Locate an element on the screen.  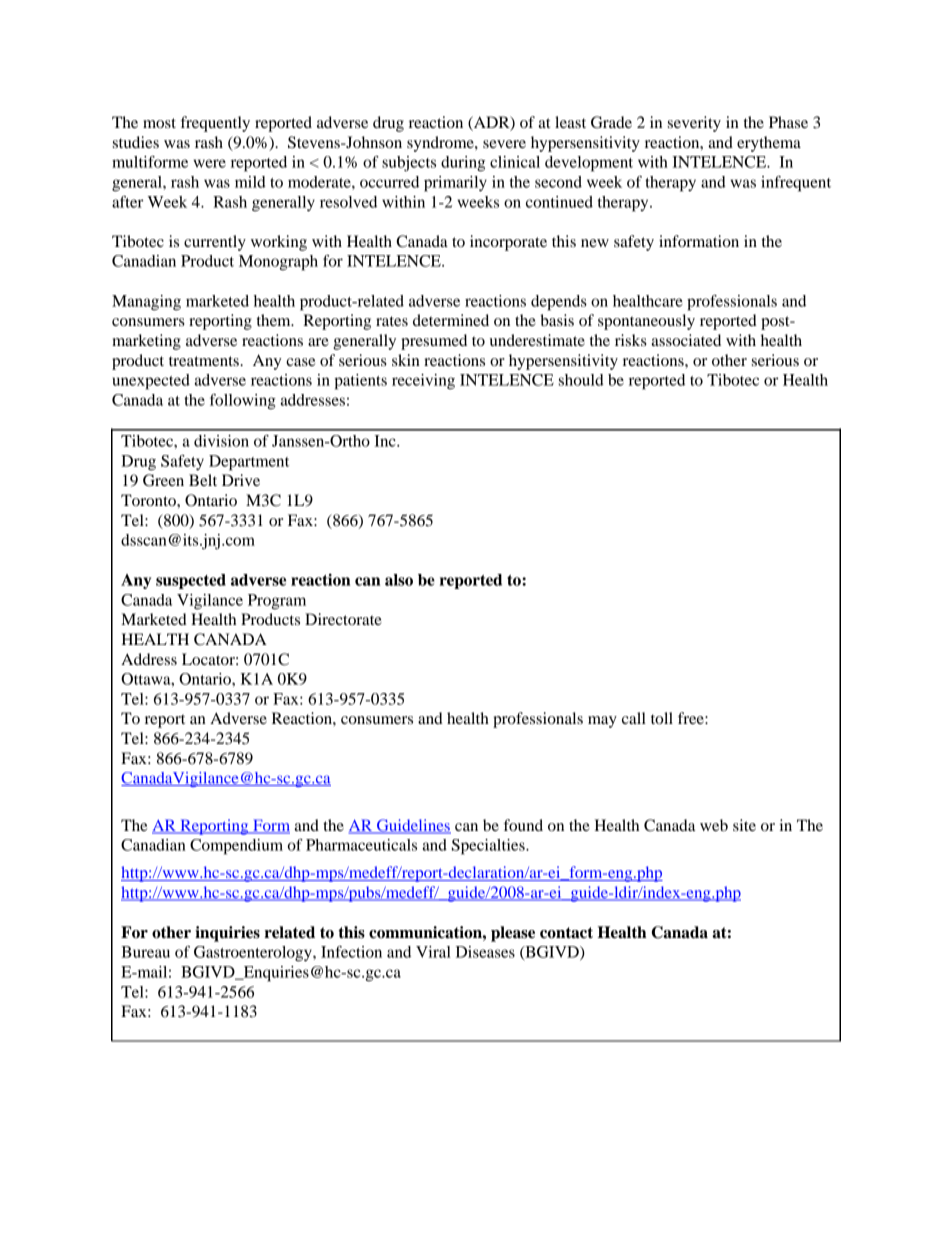
toll is located at coordinates (662, 718).
